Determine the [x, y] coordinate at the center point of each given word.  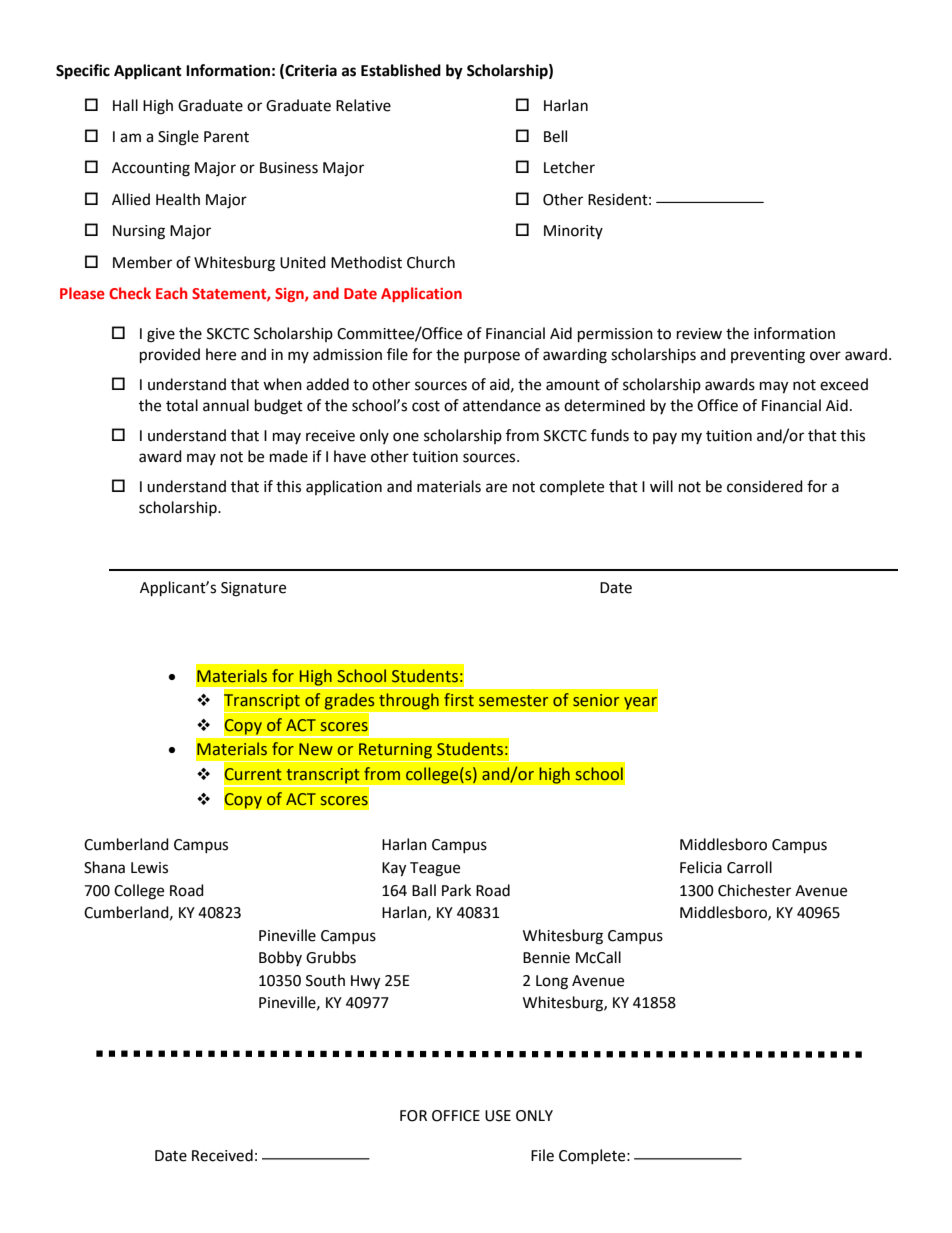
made [289, 456]
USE [498, 1116]
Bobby [280, 958]
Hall [125, 105]
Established [401, 70]
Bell [555, 136]
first [459, 699]
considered [765, 486]
